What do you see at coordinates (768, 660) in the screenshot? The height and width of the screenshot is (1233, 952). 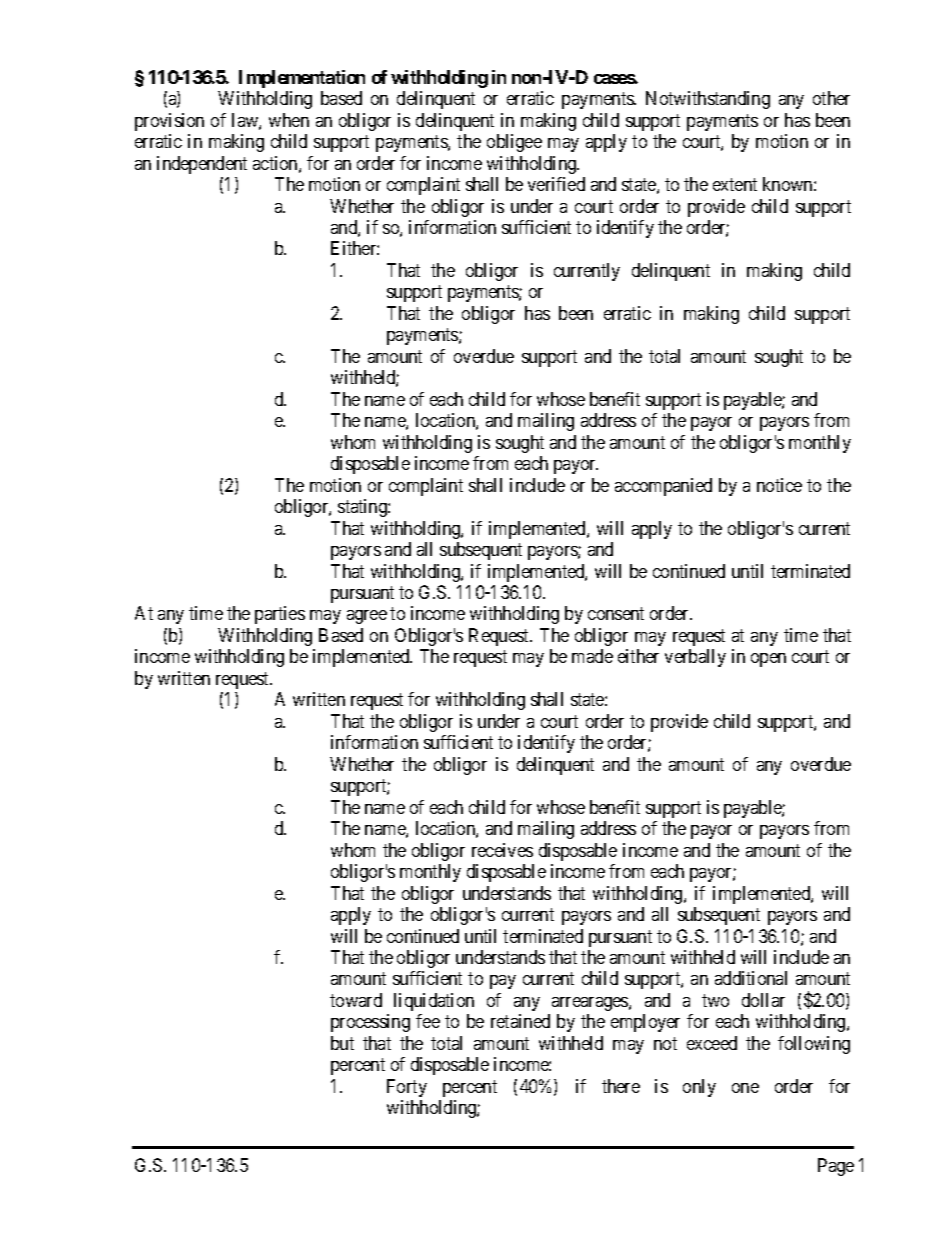 I see `open` at bounding box center [768, 660].
